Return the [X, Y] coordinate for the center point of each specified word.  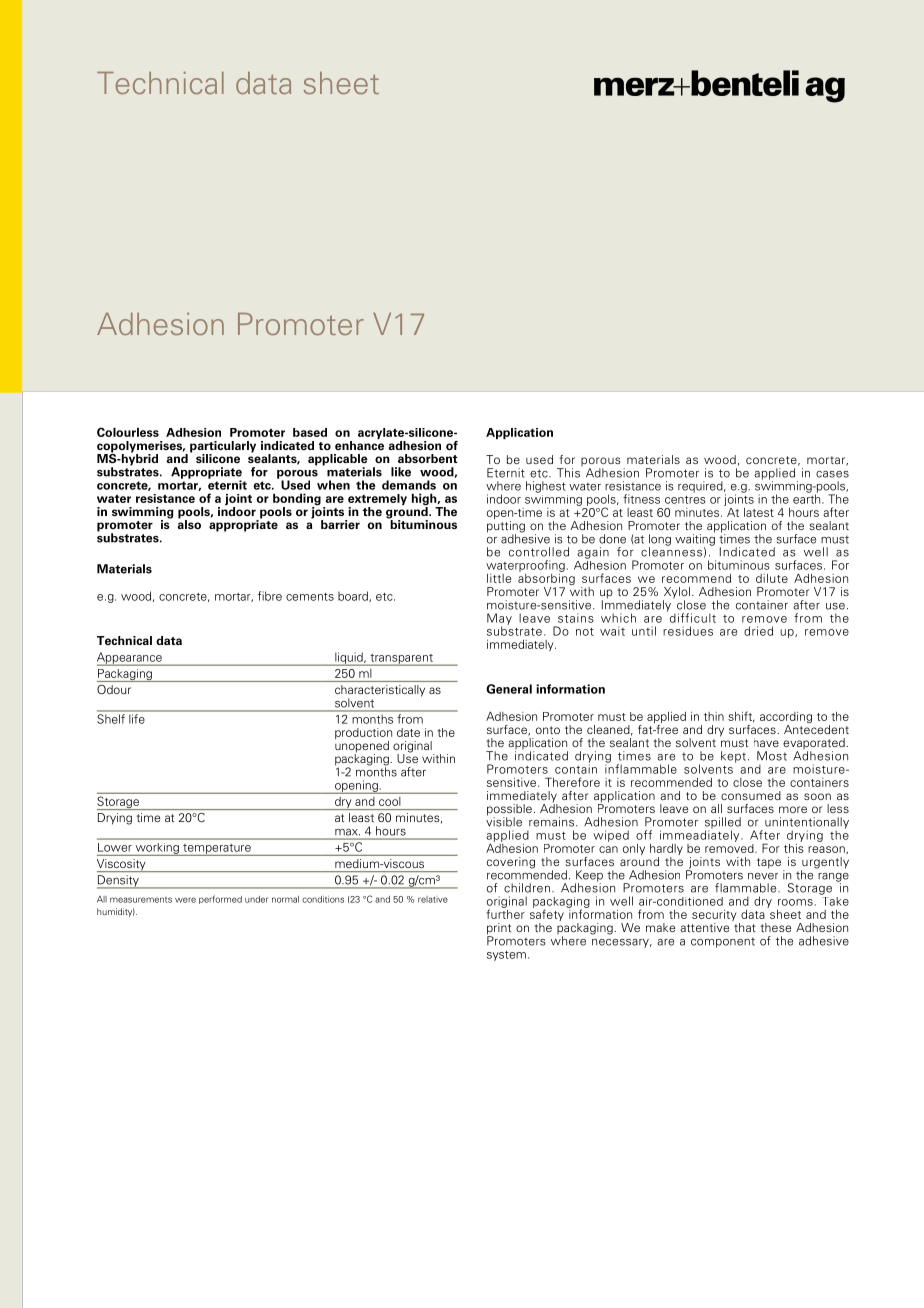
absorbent [428, 458]
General [509, 689]
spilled [723, 824]
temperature [217, 850]
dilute [772, 578]
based [310, 432]
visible [504, 821]
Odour [114, 689]
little [499, 578]
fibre [270, 596]
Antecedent [816, 728]
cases [832, 474]
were [185, 900]
